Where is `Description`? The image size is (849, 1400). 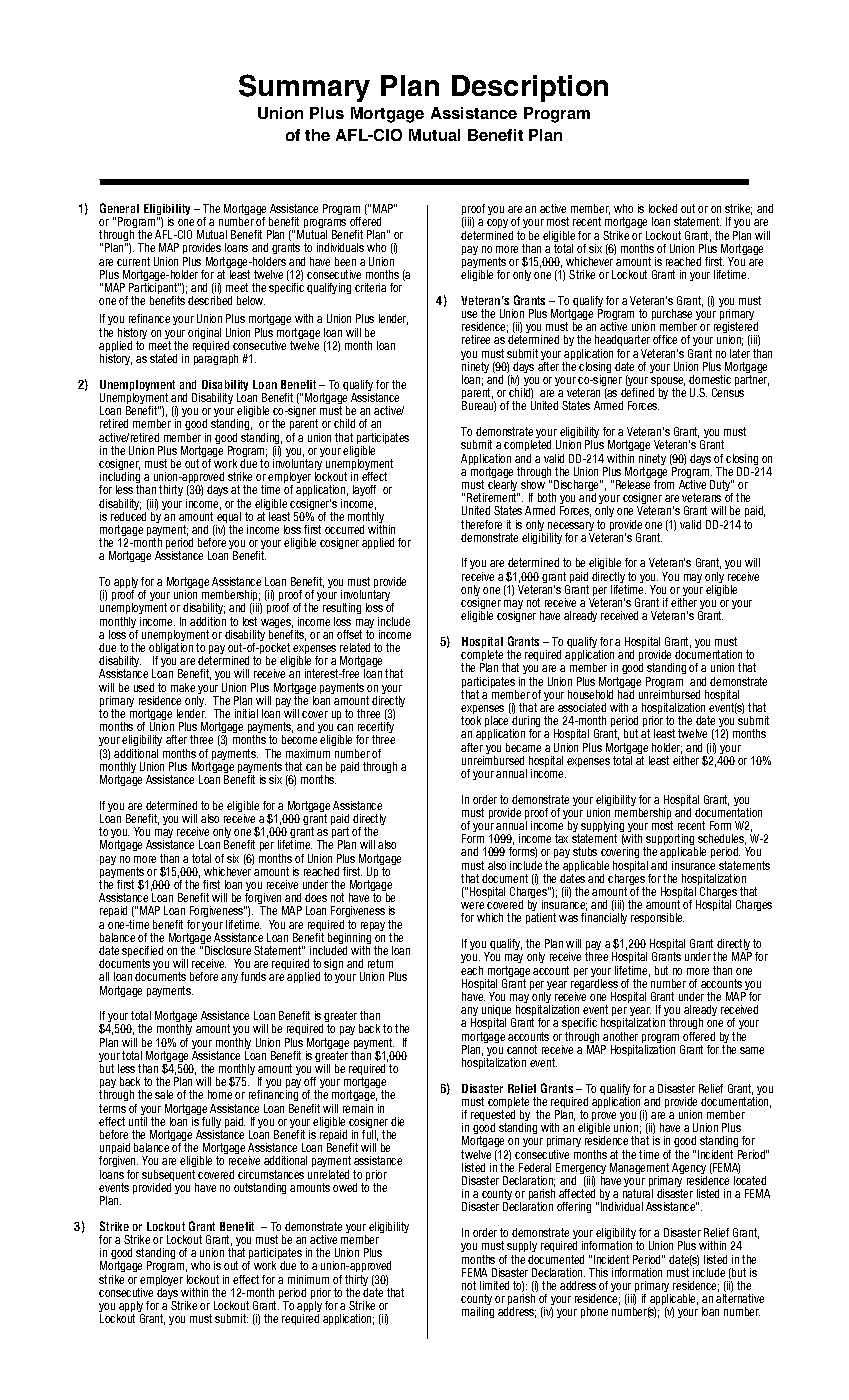 Description is located at coordinates (530, 88).
